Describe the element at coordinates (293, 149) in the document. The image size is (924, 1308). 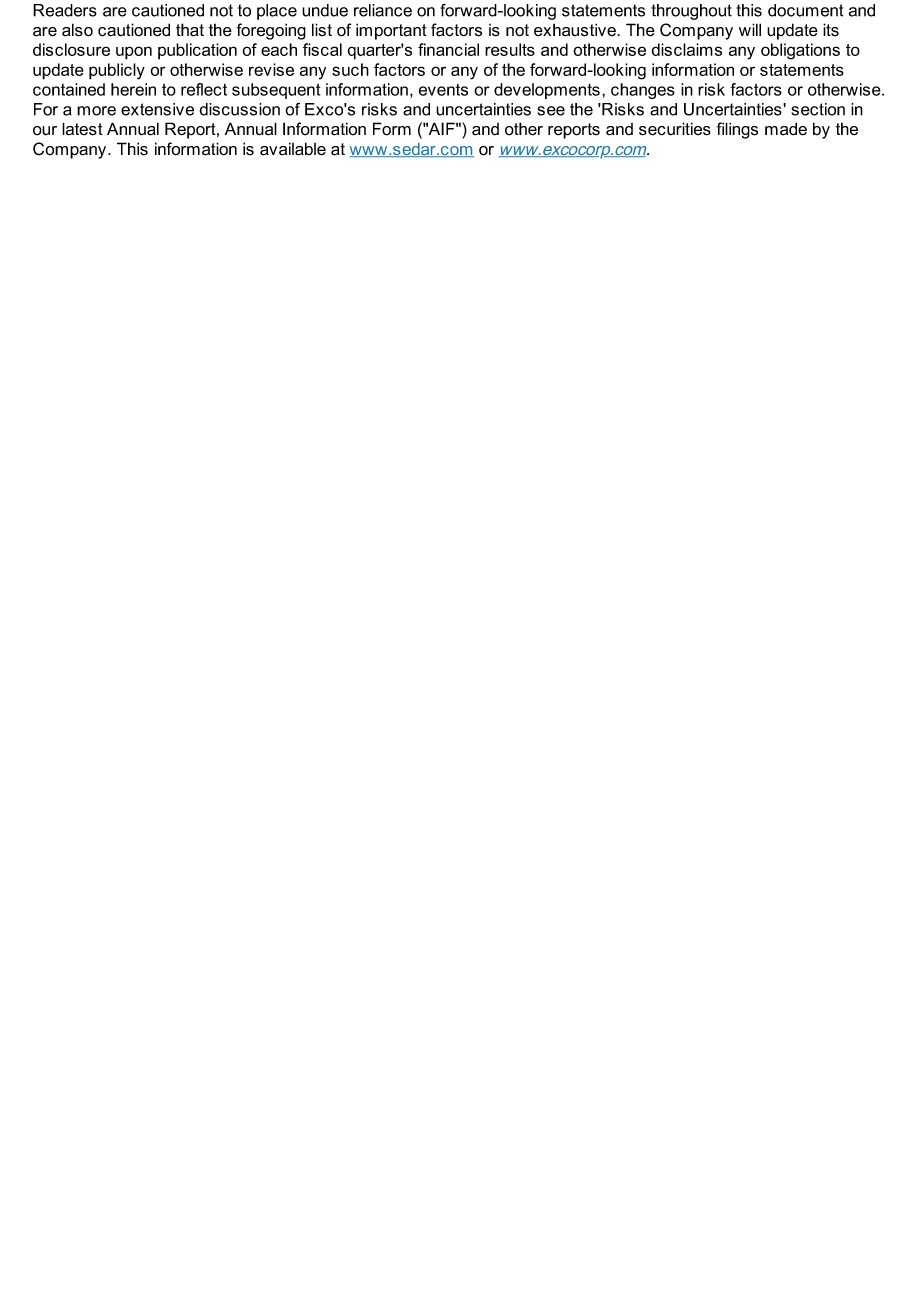
I see `available` at that location.
